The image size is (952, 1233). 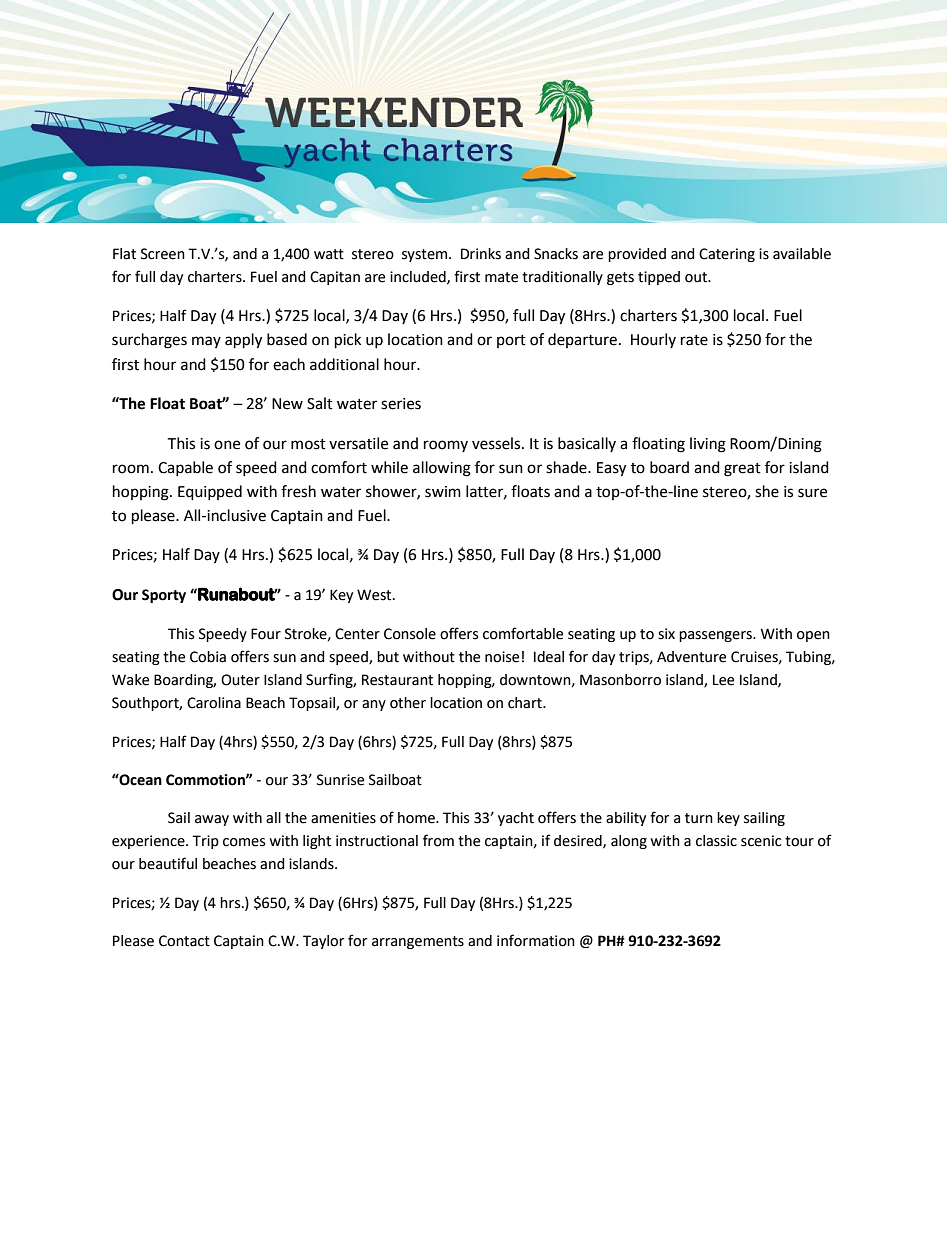 What do you see at coordinates (727, 255) in the image?
I see `Catering` at bounding box center [727, 255].
